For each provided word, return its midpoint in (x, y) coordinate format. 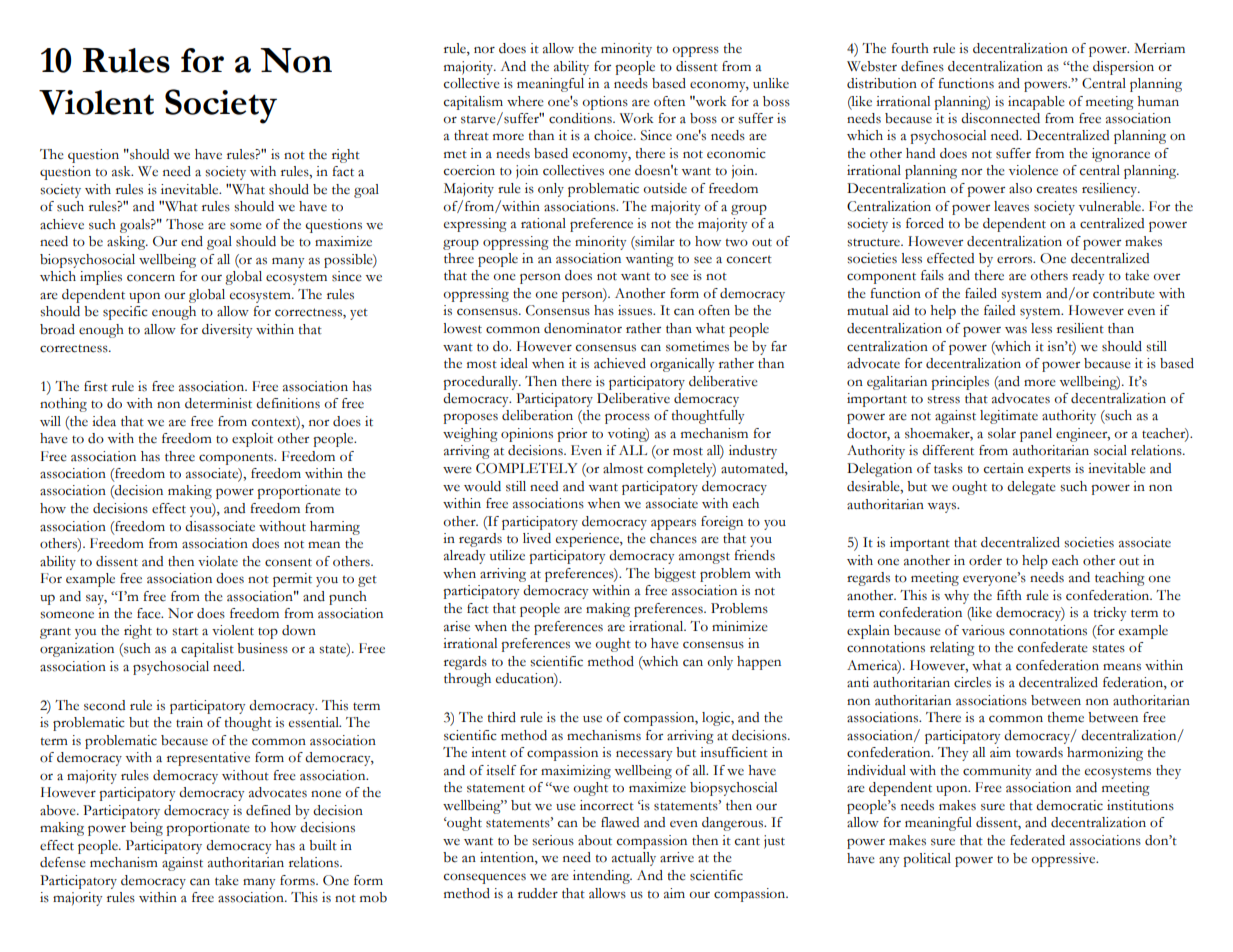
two (737, 242)
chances (673, 538)
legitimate (1009, 417)
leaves (1011, 206)
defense (63, 862)
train (189, 722)
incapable (1036, 103)
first (96, 386)
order (985, 560)
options (605, 103)
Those (185, 224)
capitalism (473, 103)
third (502, 717)
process (627, 418)
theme (1066, 717)
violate (218, 561)
